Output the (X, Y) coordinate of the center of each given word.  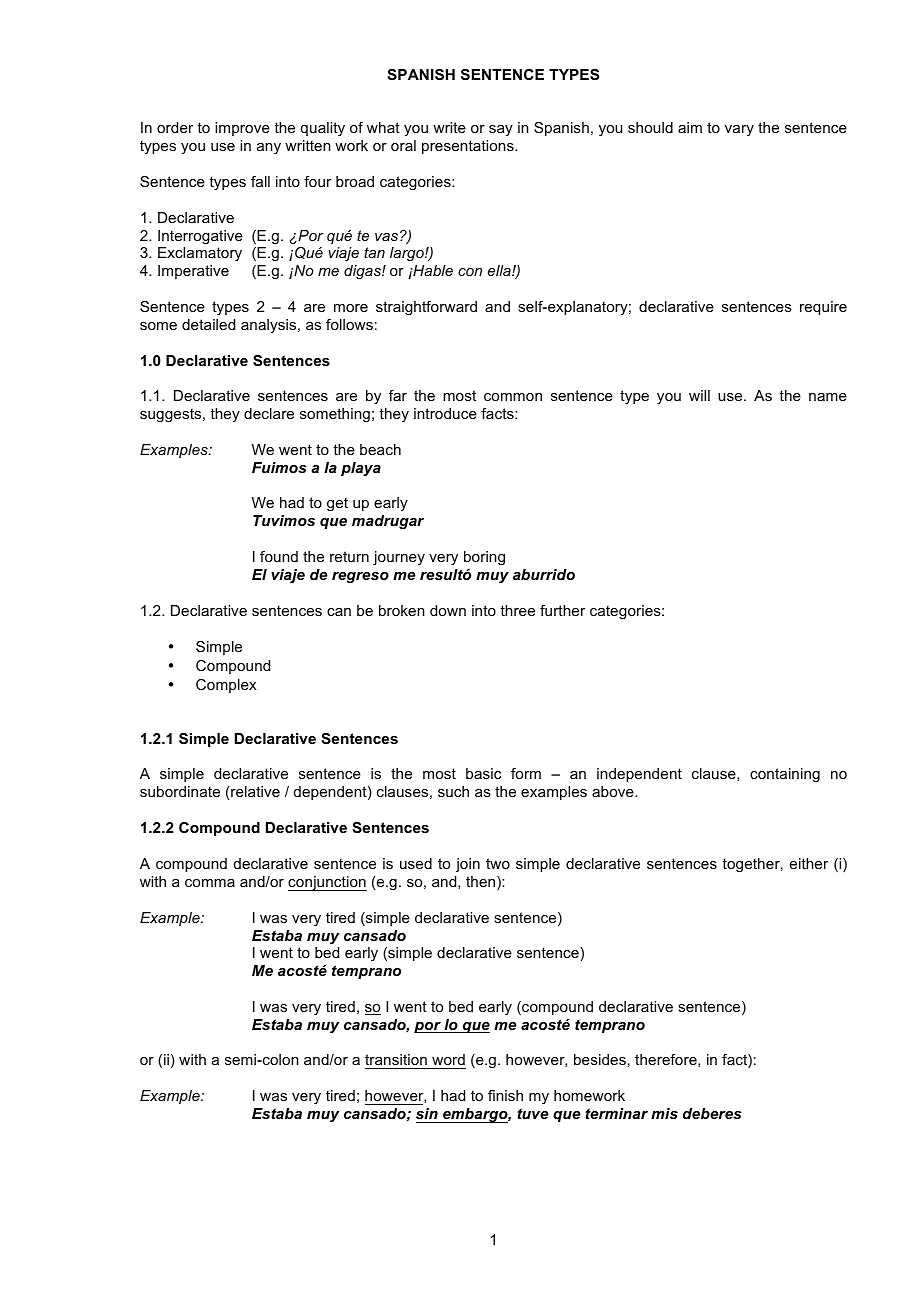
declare (269, 413)
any (269, 148)
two (498, 863)
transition (397, 1061)
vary (739, 130)
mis (664, 1113)
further (562, 610)
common (513, 397)
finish (505, 1095)
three (517, 610)
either (809, 863)
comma (210, 883)
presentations (469, 147)
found (279, 556)
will (699, 395)
